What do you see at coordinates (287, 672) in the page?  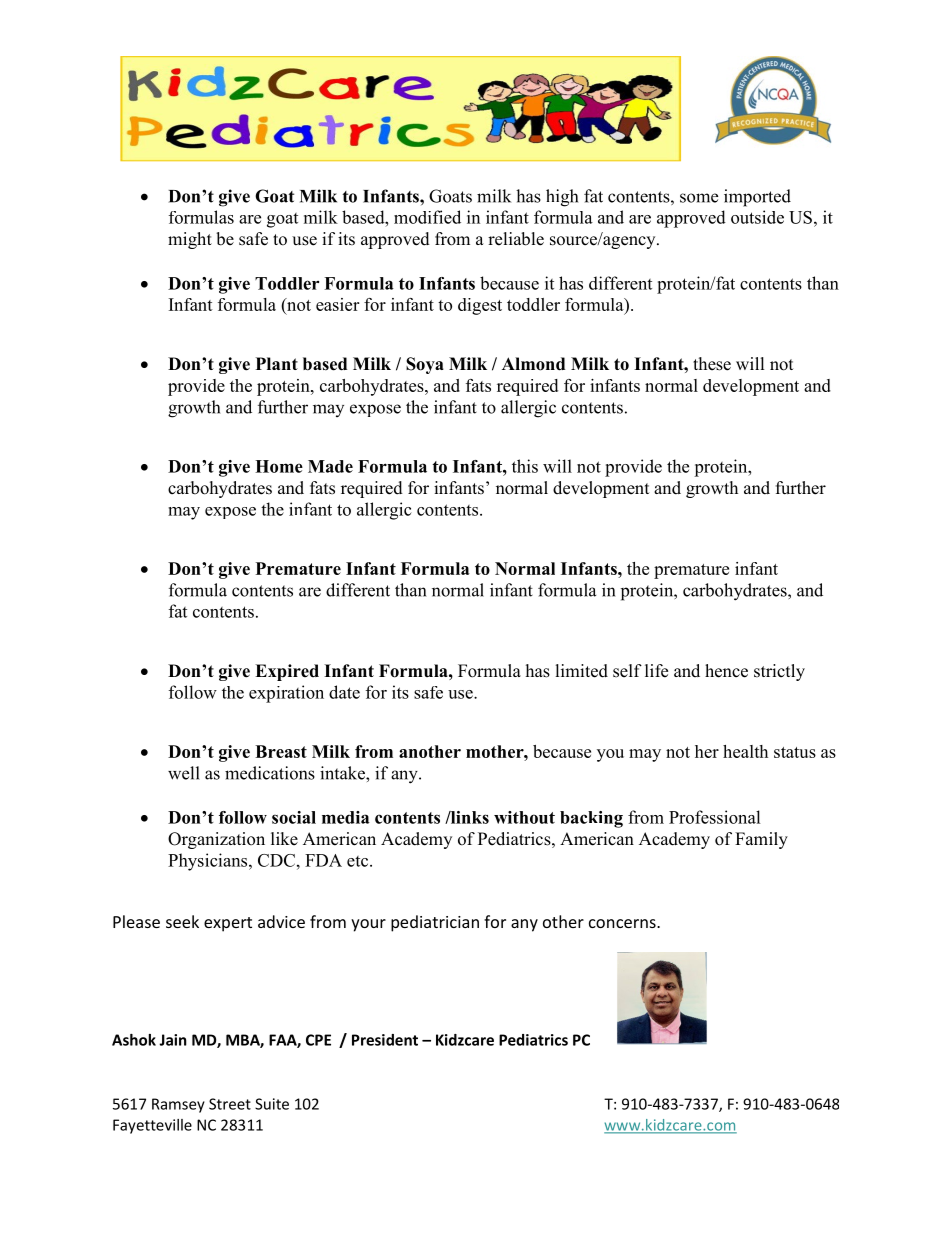 I see `Expired` at bounding box center [287, 672].
